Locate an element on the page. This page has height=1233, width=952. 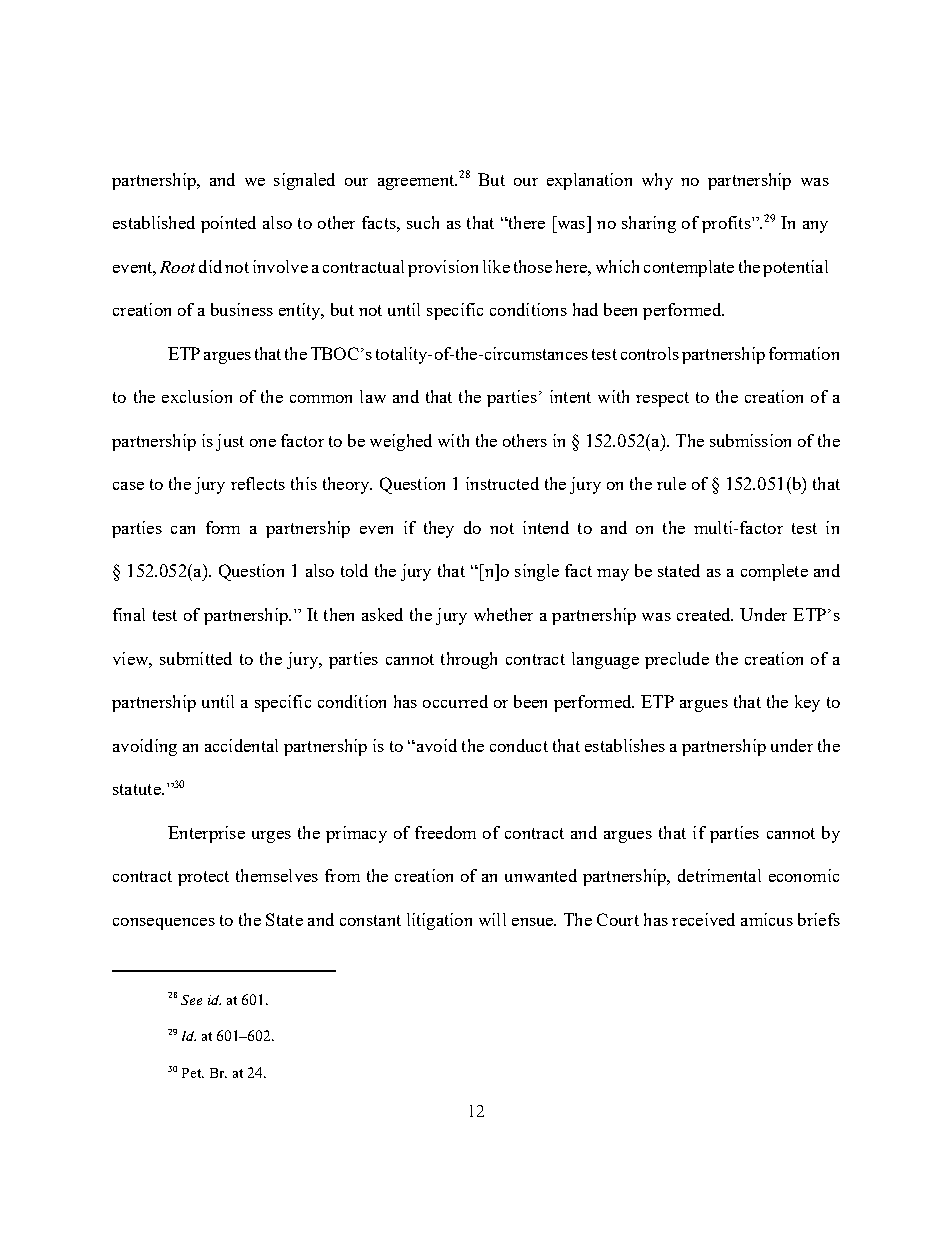
litigation is located at coordinates (439, 921).
